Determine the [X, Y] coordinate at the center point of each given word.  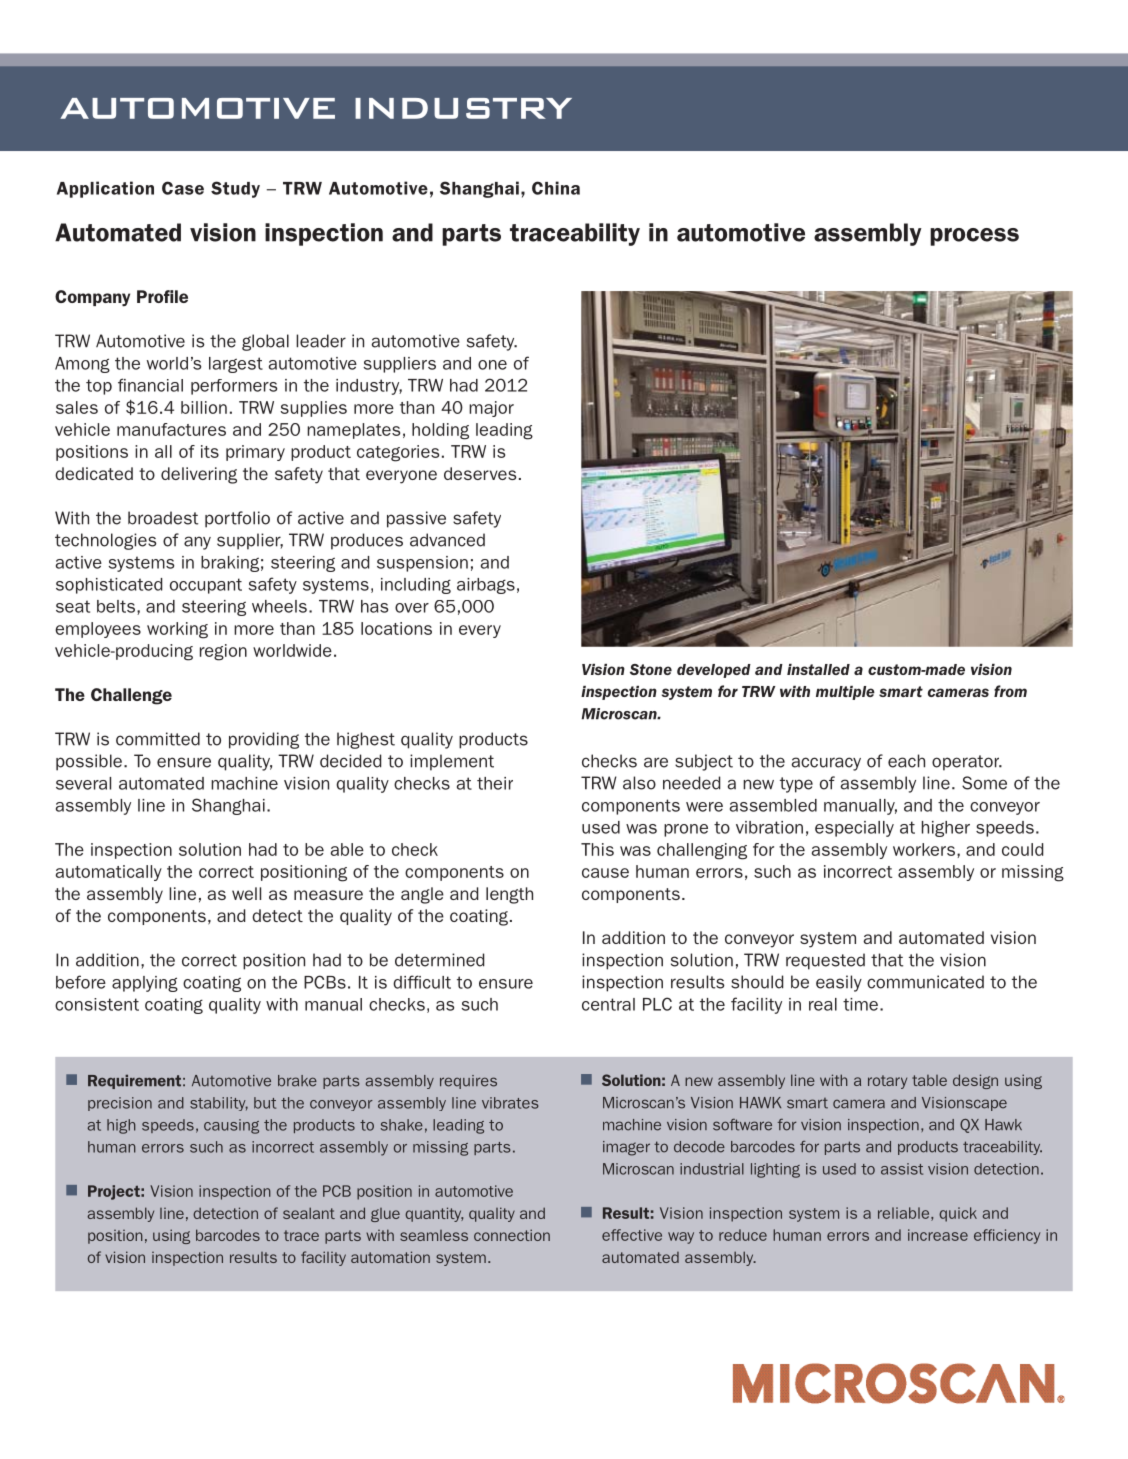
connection [512, 1235]
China [556, 188]
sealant [309, 1213]
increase [938, 1235]
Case [183, 188]
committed [158, 739]
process [974, 237]
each [906, 761]
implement [452, 762]
